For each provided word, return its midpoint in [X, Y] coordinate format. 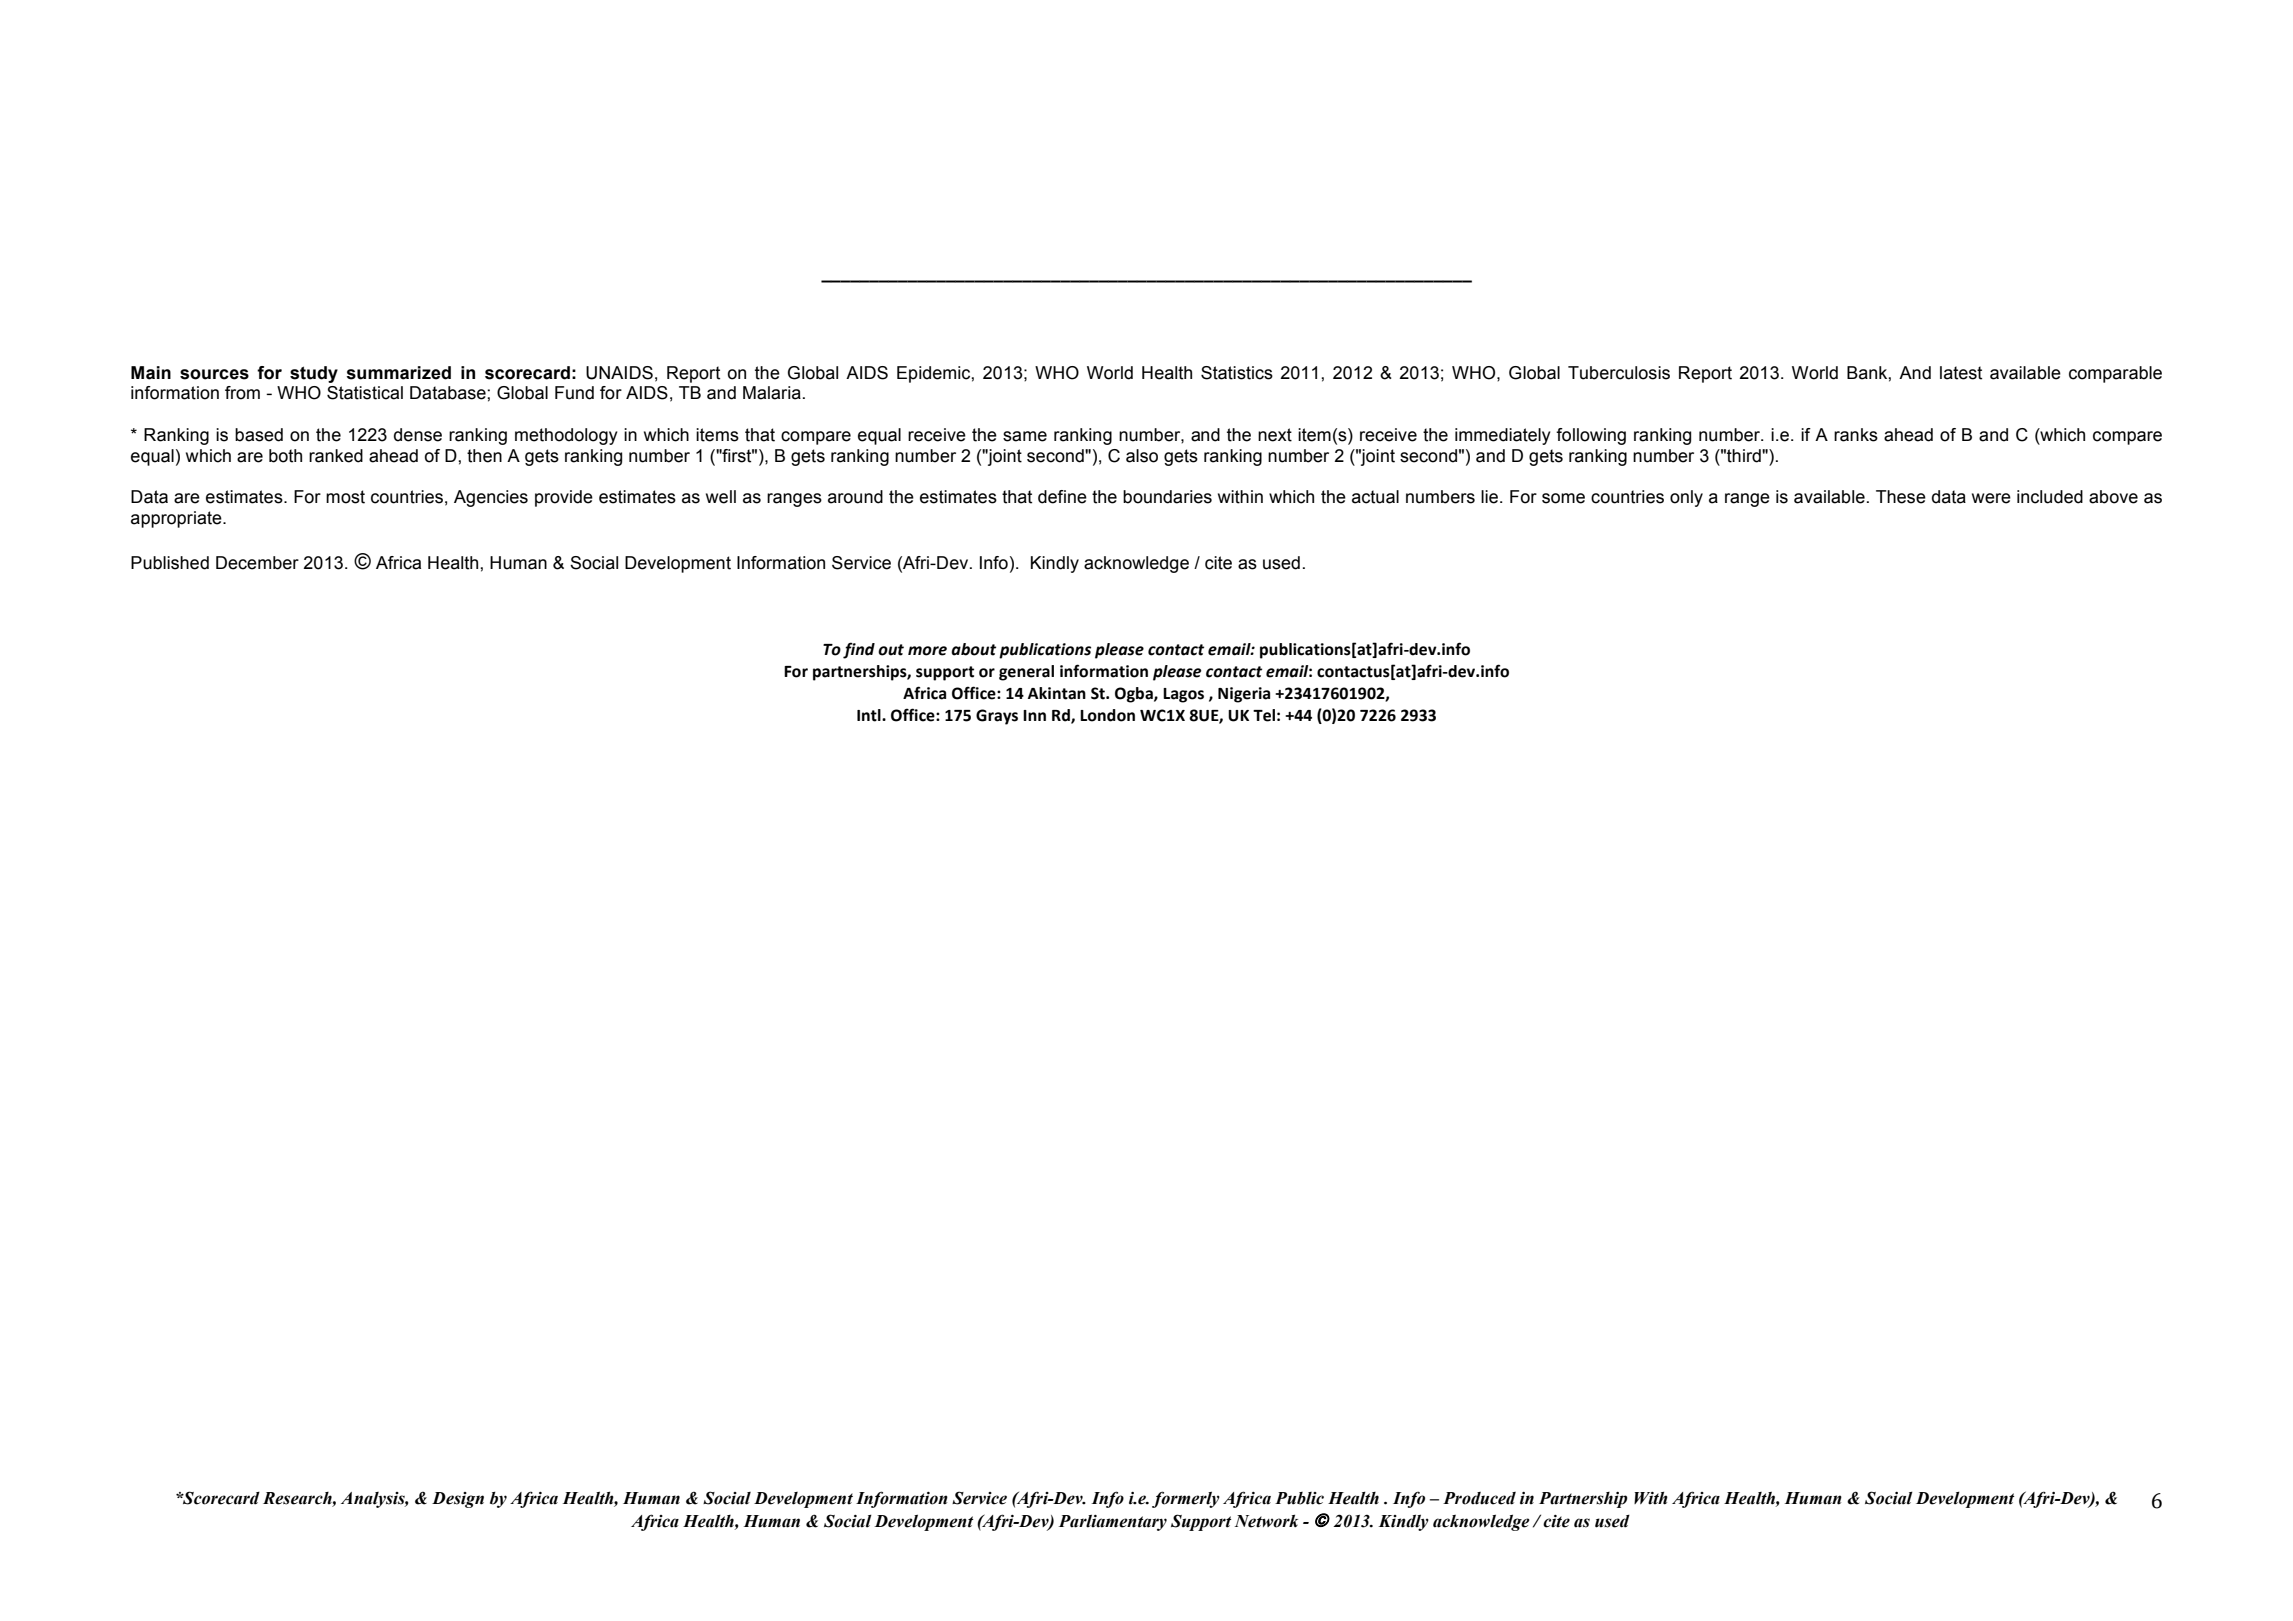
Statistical [365, 393]
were [1991, 498]
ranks [1856, 435]
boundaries [1167, 497]
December [257, 563]
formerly [1186, 1499]
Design [458, 1500]
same [1025, 436]
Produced [1479, 1498]
